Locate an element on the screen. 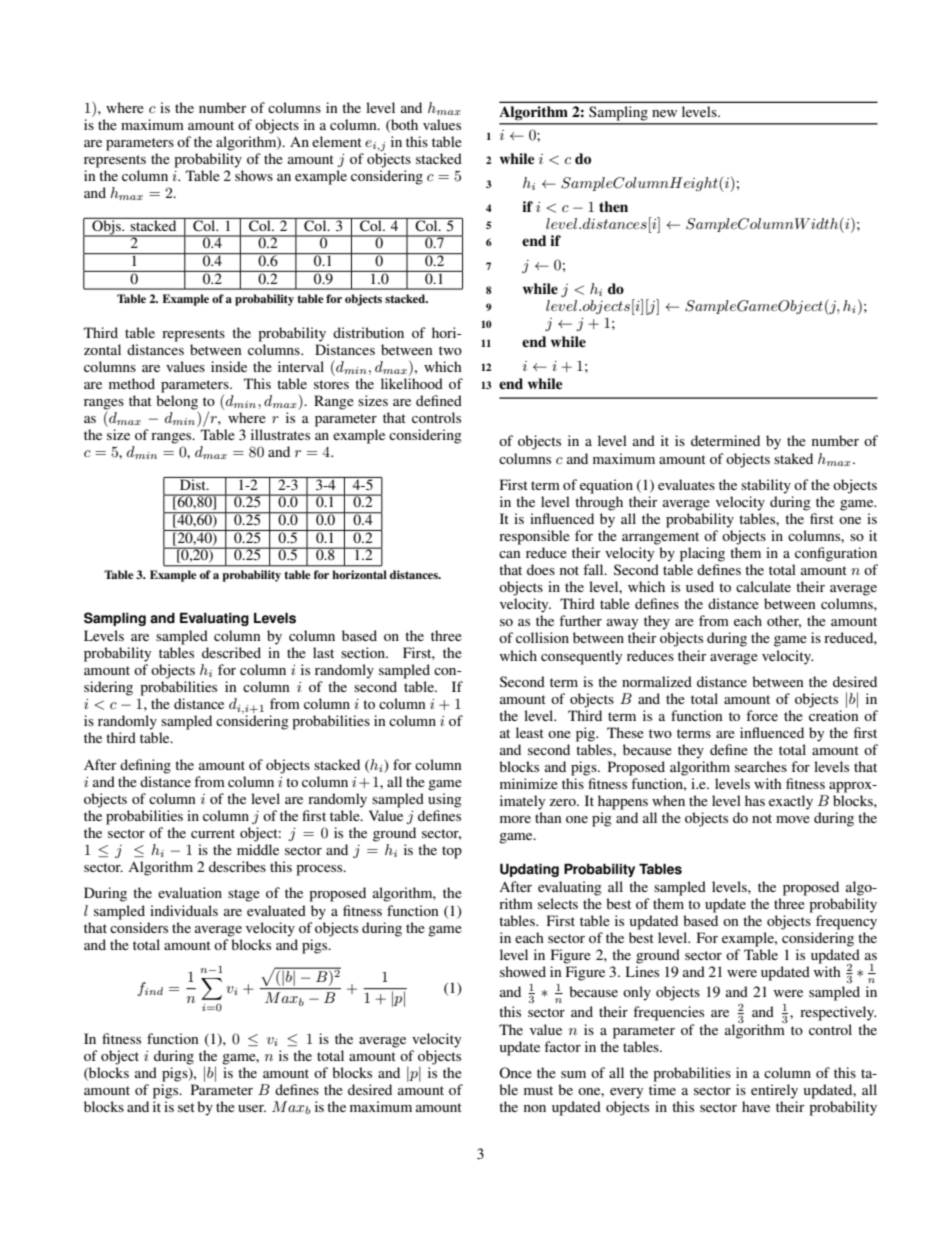 This screenshot has height=1233, width=952. defining is located at coordinates (145, 766).
